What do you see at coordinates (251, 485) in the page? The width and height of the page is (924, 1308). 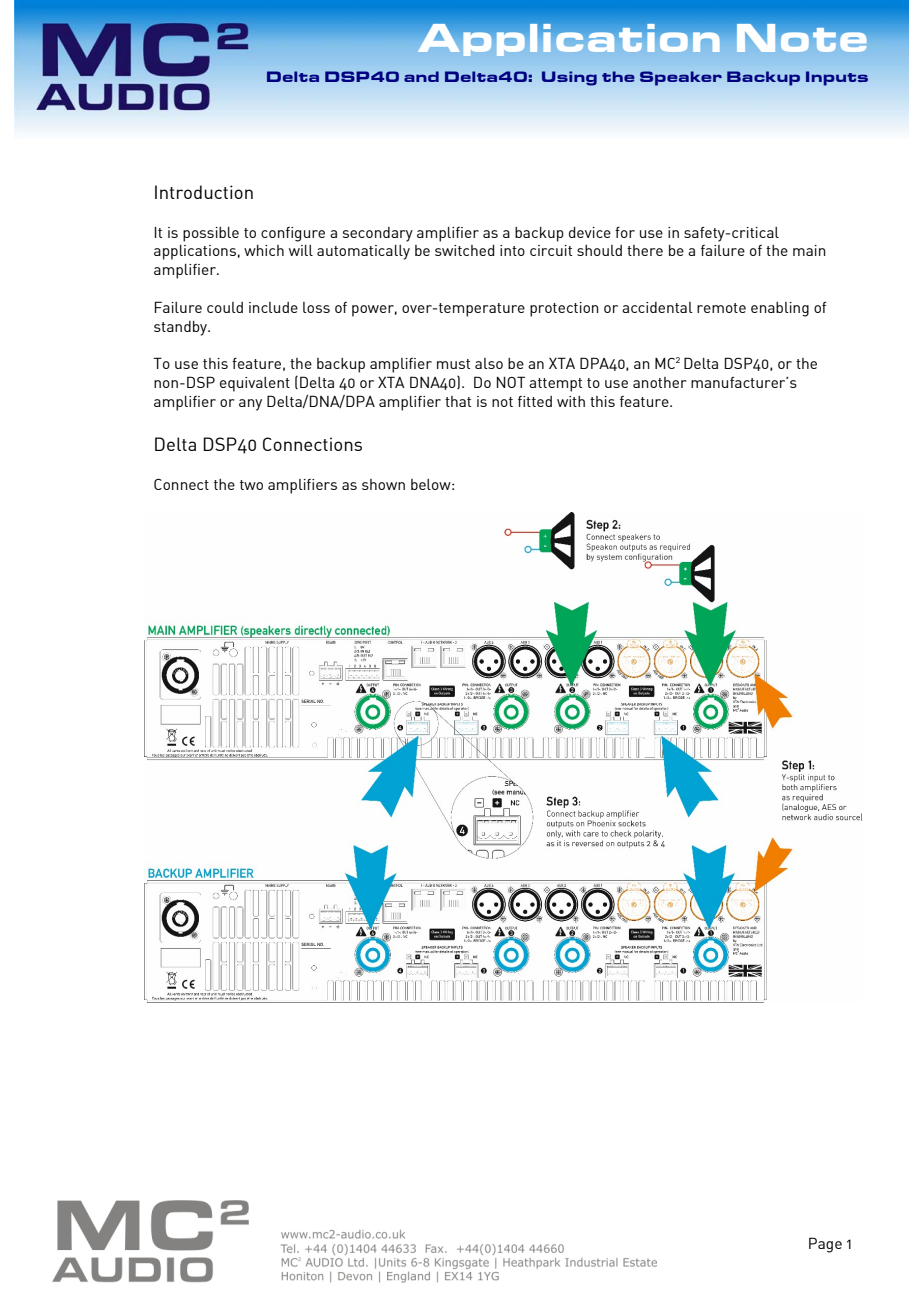 I see `two` at bounding box center [251, 485].
